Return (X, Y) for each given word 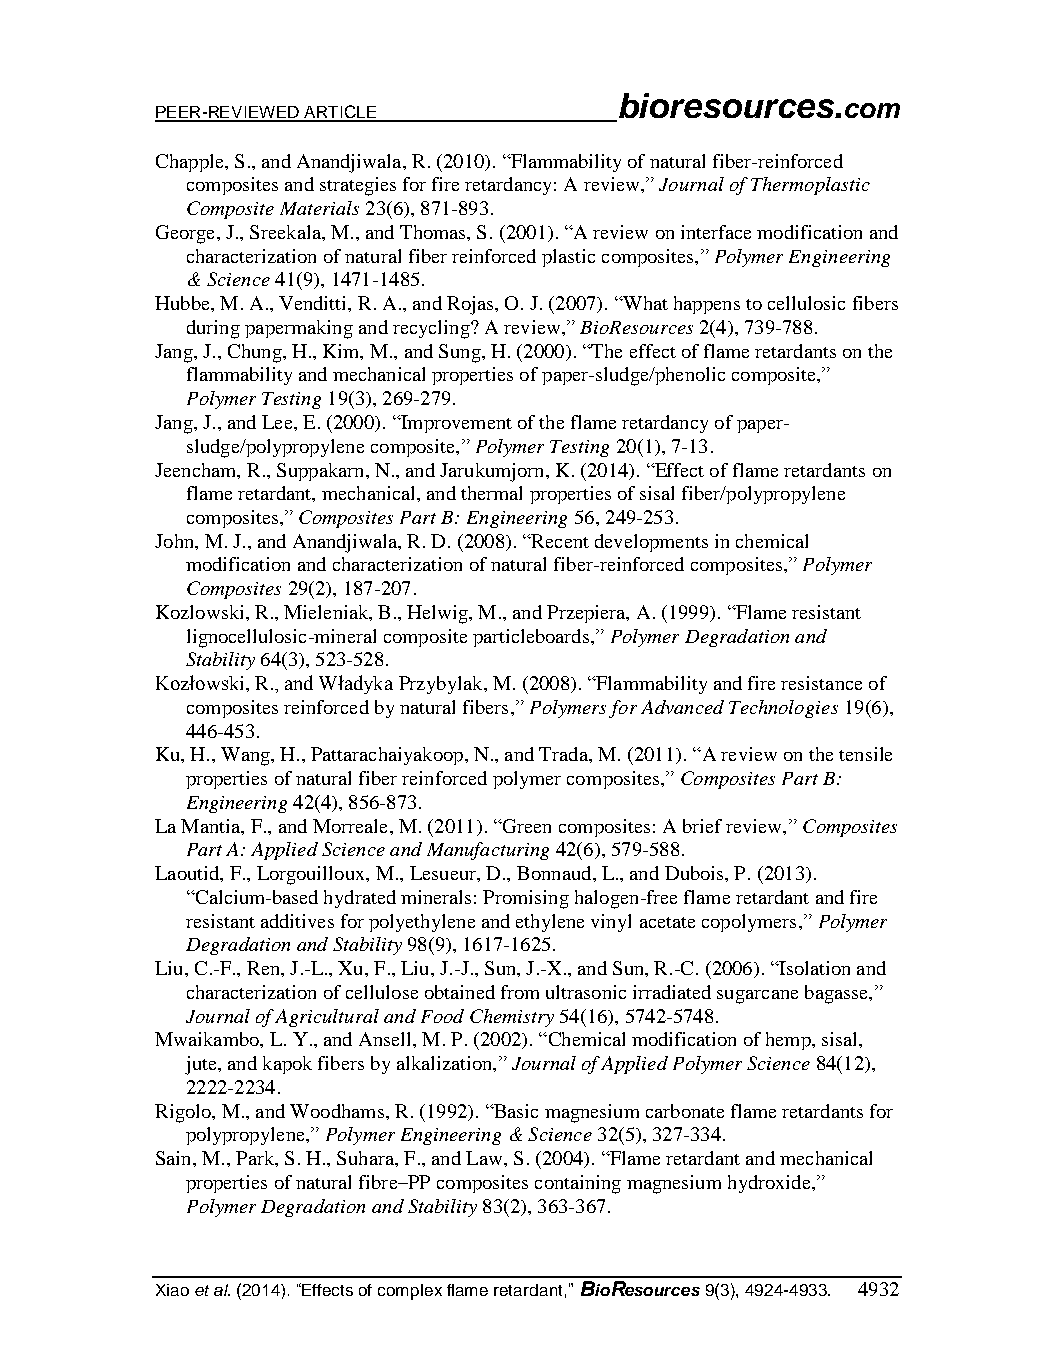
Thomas (434, 232)
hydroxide (770, 1184)
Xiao (172, 1290)
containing (578, 1184)
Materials (319, 208)
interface (716, 232)
